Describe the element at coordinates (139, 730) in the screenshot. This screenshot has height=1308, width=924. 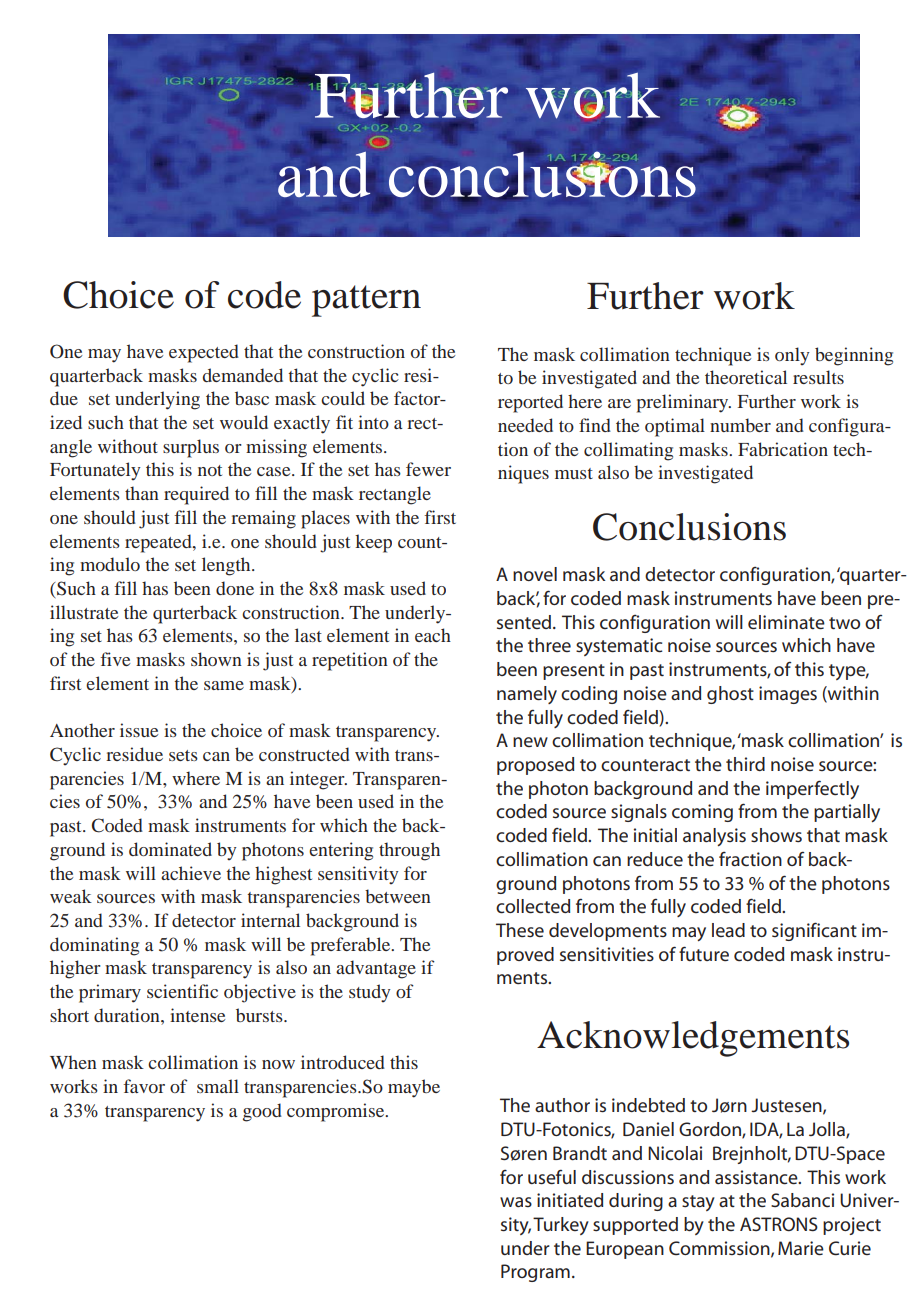
I see `issue` at that location.
